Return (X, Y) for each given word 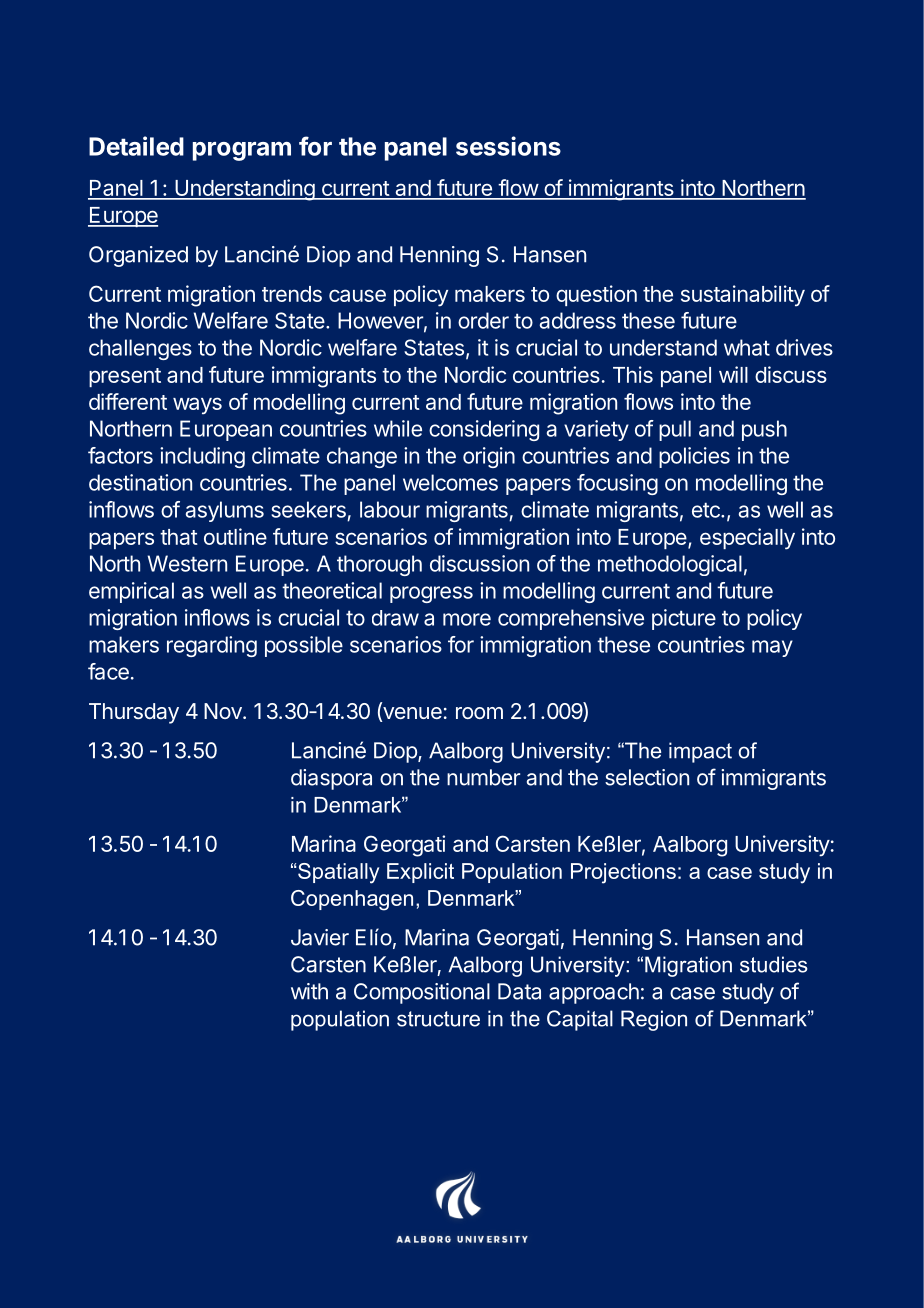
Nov (224, 711)
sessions (508, 146)
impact (700, 752)
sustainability (743, 296)
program (242, 151)
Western (187, 563)
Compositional (422, 993)
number (483, 777)
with (309, 991)
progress (431, 594)
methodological (670, 565)
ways (197, 406)
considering (484, 430)
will (733, 374)
